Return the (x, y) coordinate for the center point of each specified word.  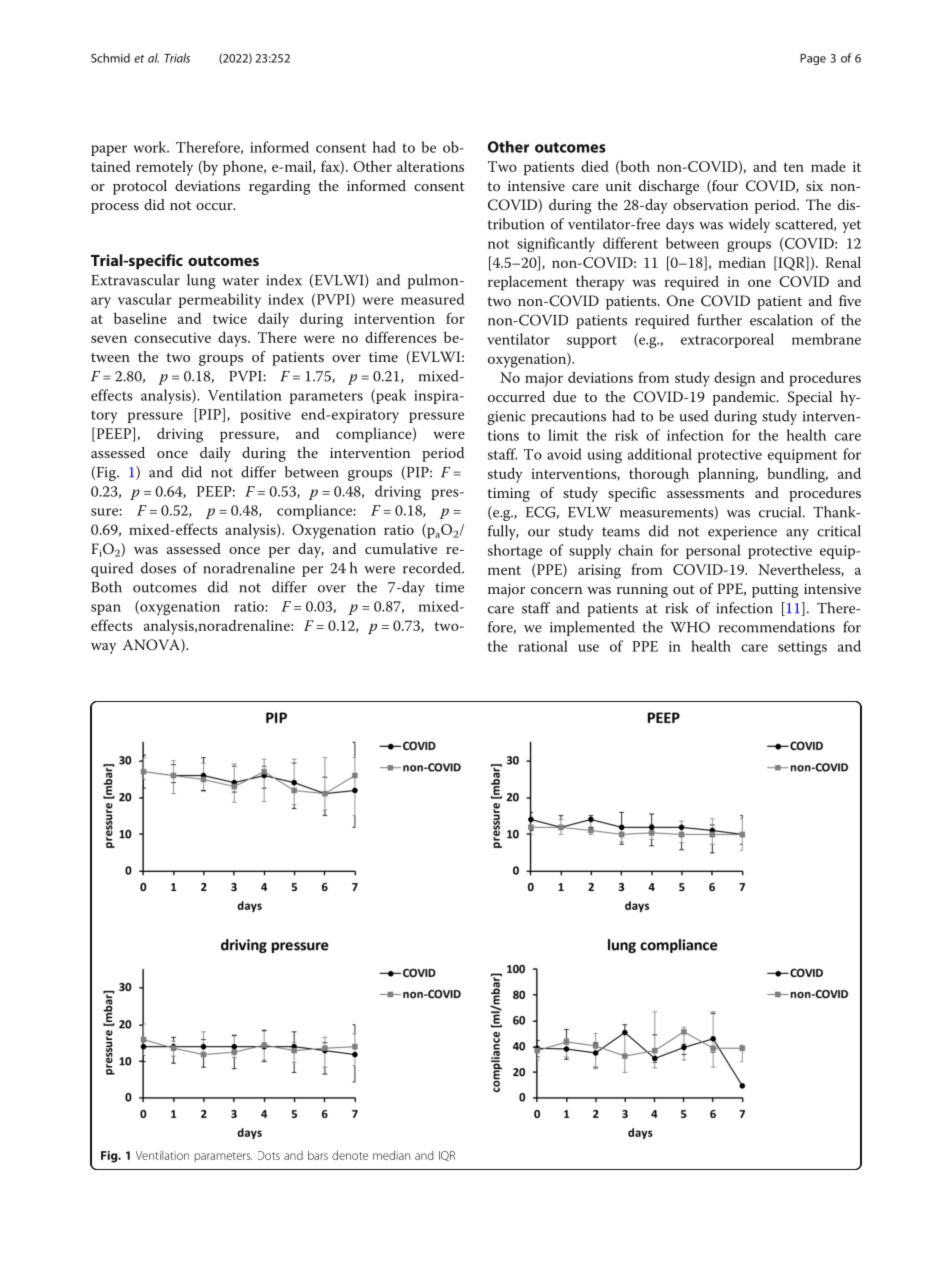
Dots (269, 1155)
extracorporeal (727, 340)
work (151, 147)
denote (350, 1155)
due (564, 396)
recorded (433, 568)
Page (813, 59)
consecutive (172, 337)
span (106, 609)
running (642, 591)
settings (802, 648)
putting (775, 591)
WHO (690, 627)
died (595, 166)
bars (318, 1155)
